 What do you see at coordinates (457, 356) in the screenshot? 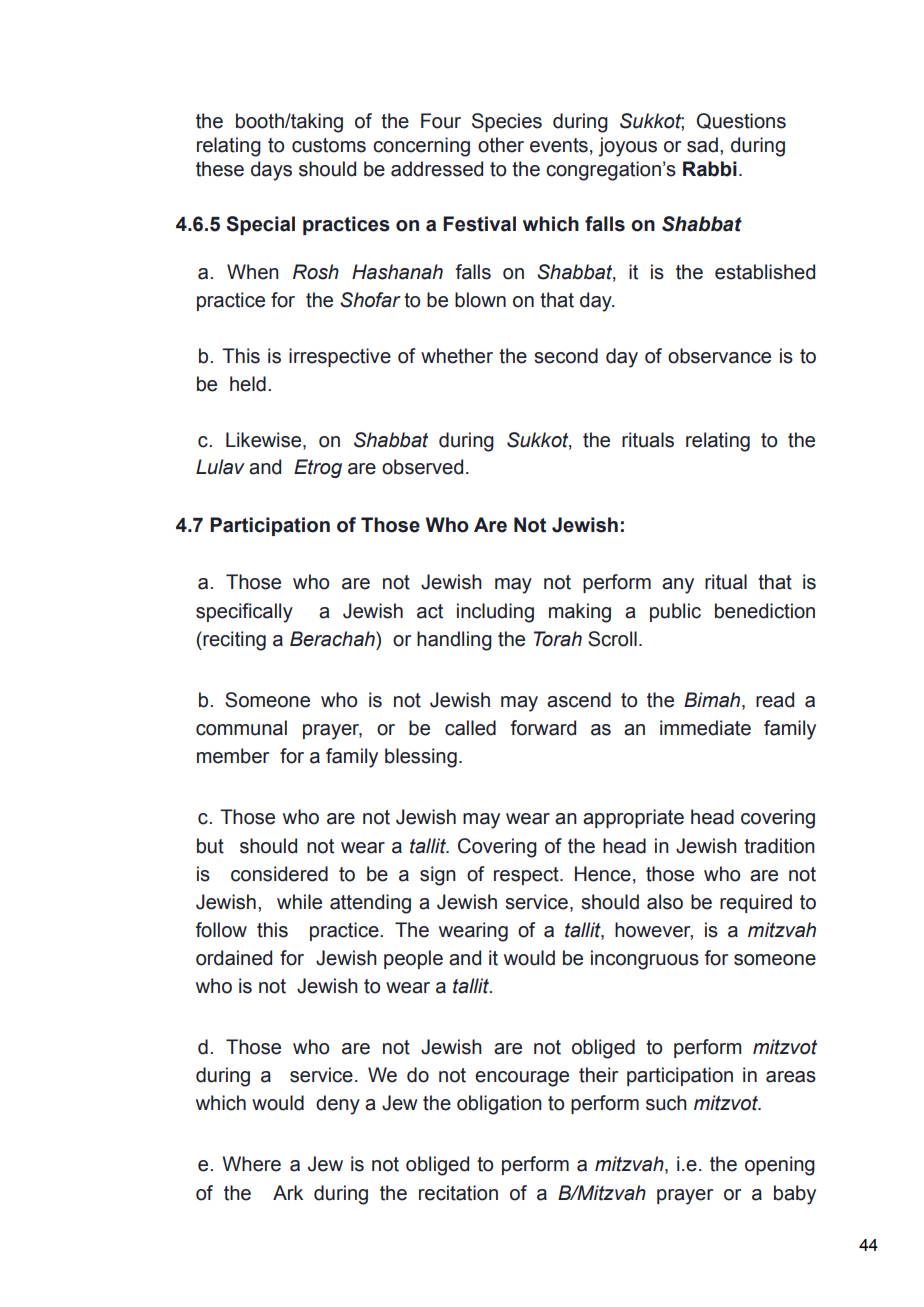
I see `whether` at bounding box center [457, 356].
